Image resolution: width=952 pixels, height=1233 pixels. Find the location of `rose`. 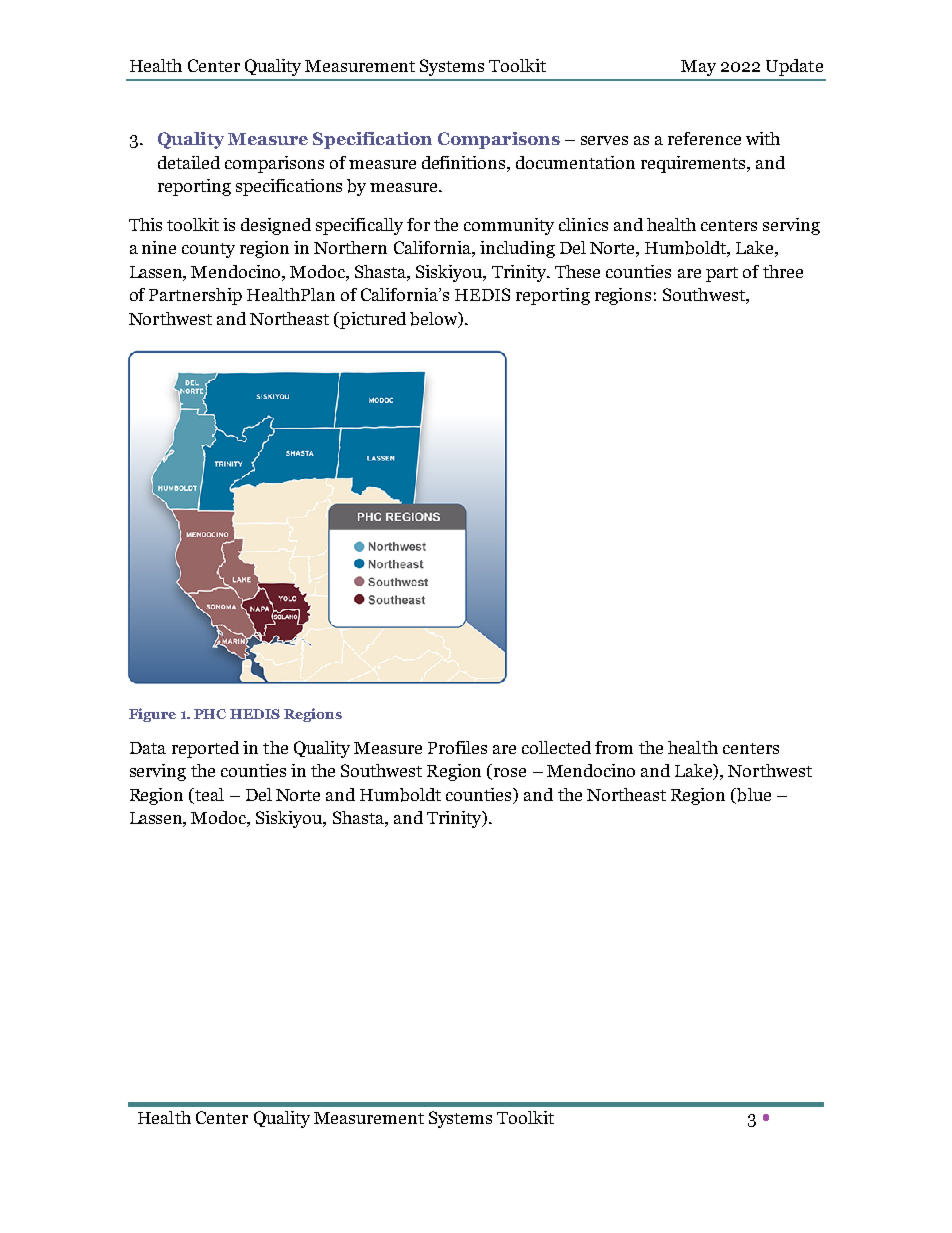

rose is located at coordinates (510, 772).
